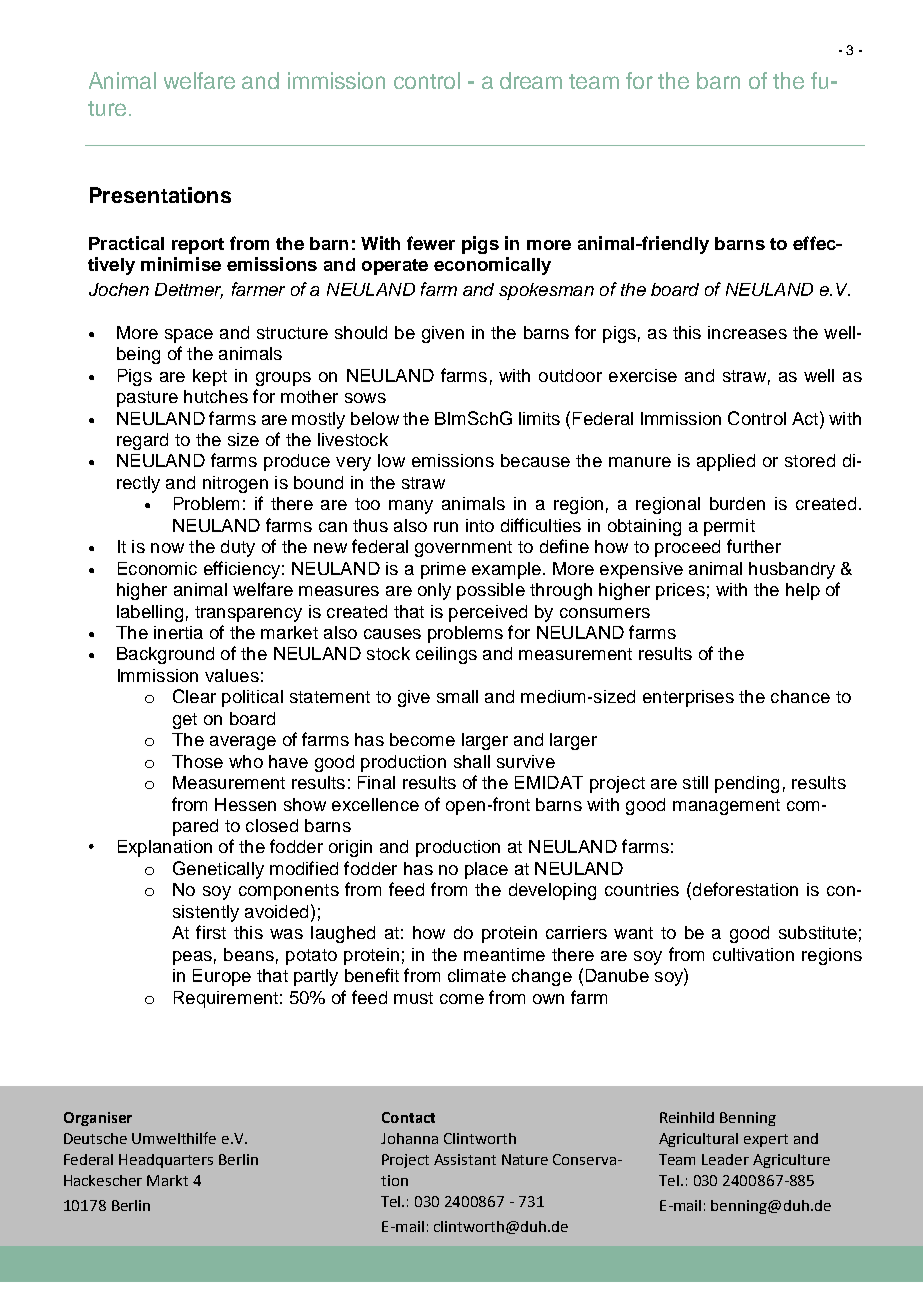 The height and width of the screenshot is (1308, 924). Describe the element at coordinates (465, 1159) in the screenshot. I see `Assistant` at that location.
